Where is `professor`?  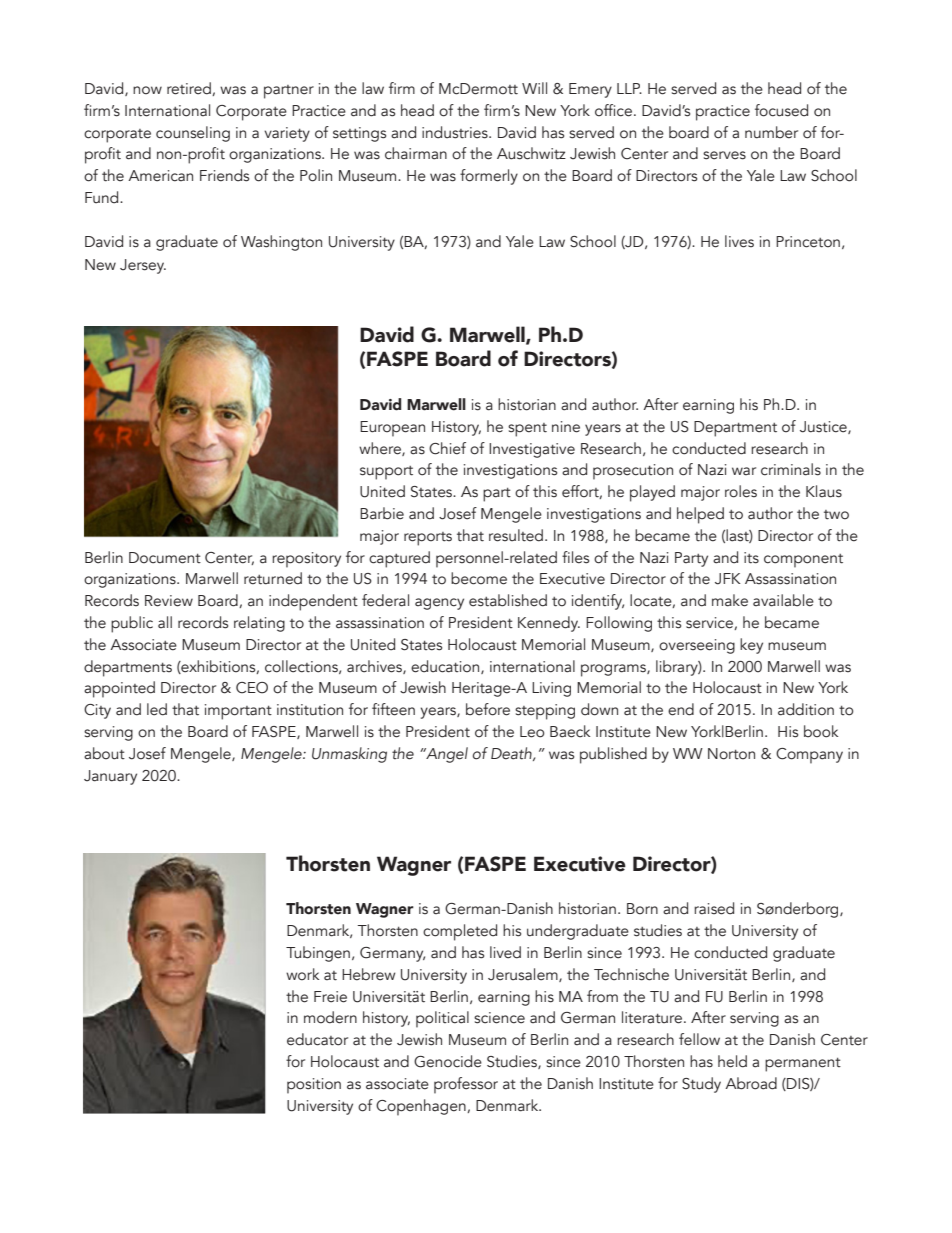 professor is located at coordinates (466, 1085).
